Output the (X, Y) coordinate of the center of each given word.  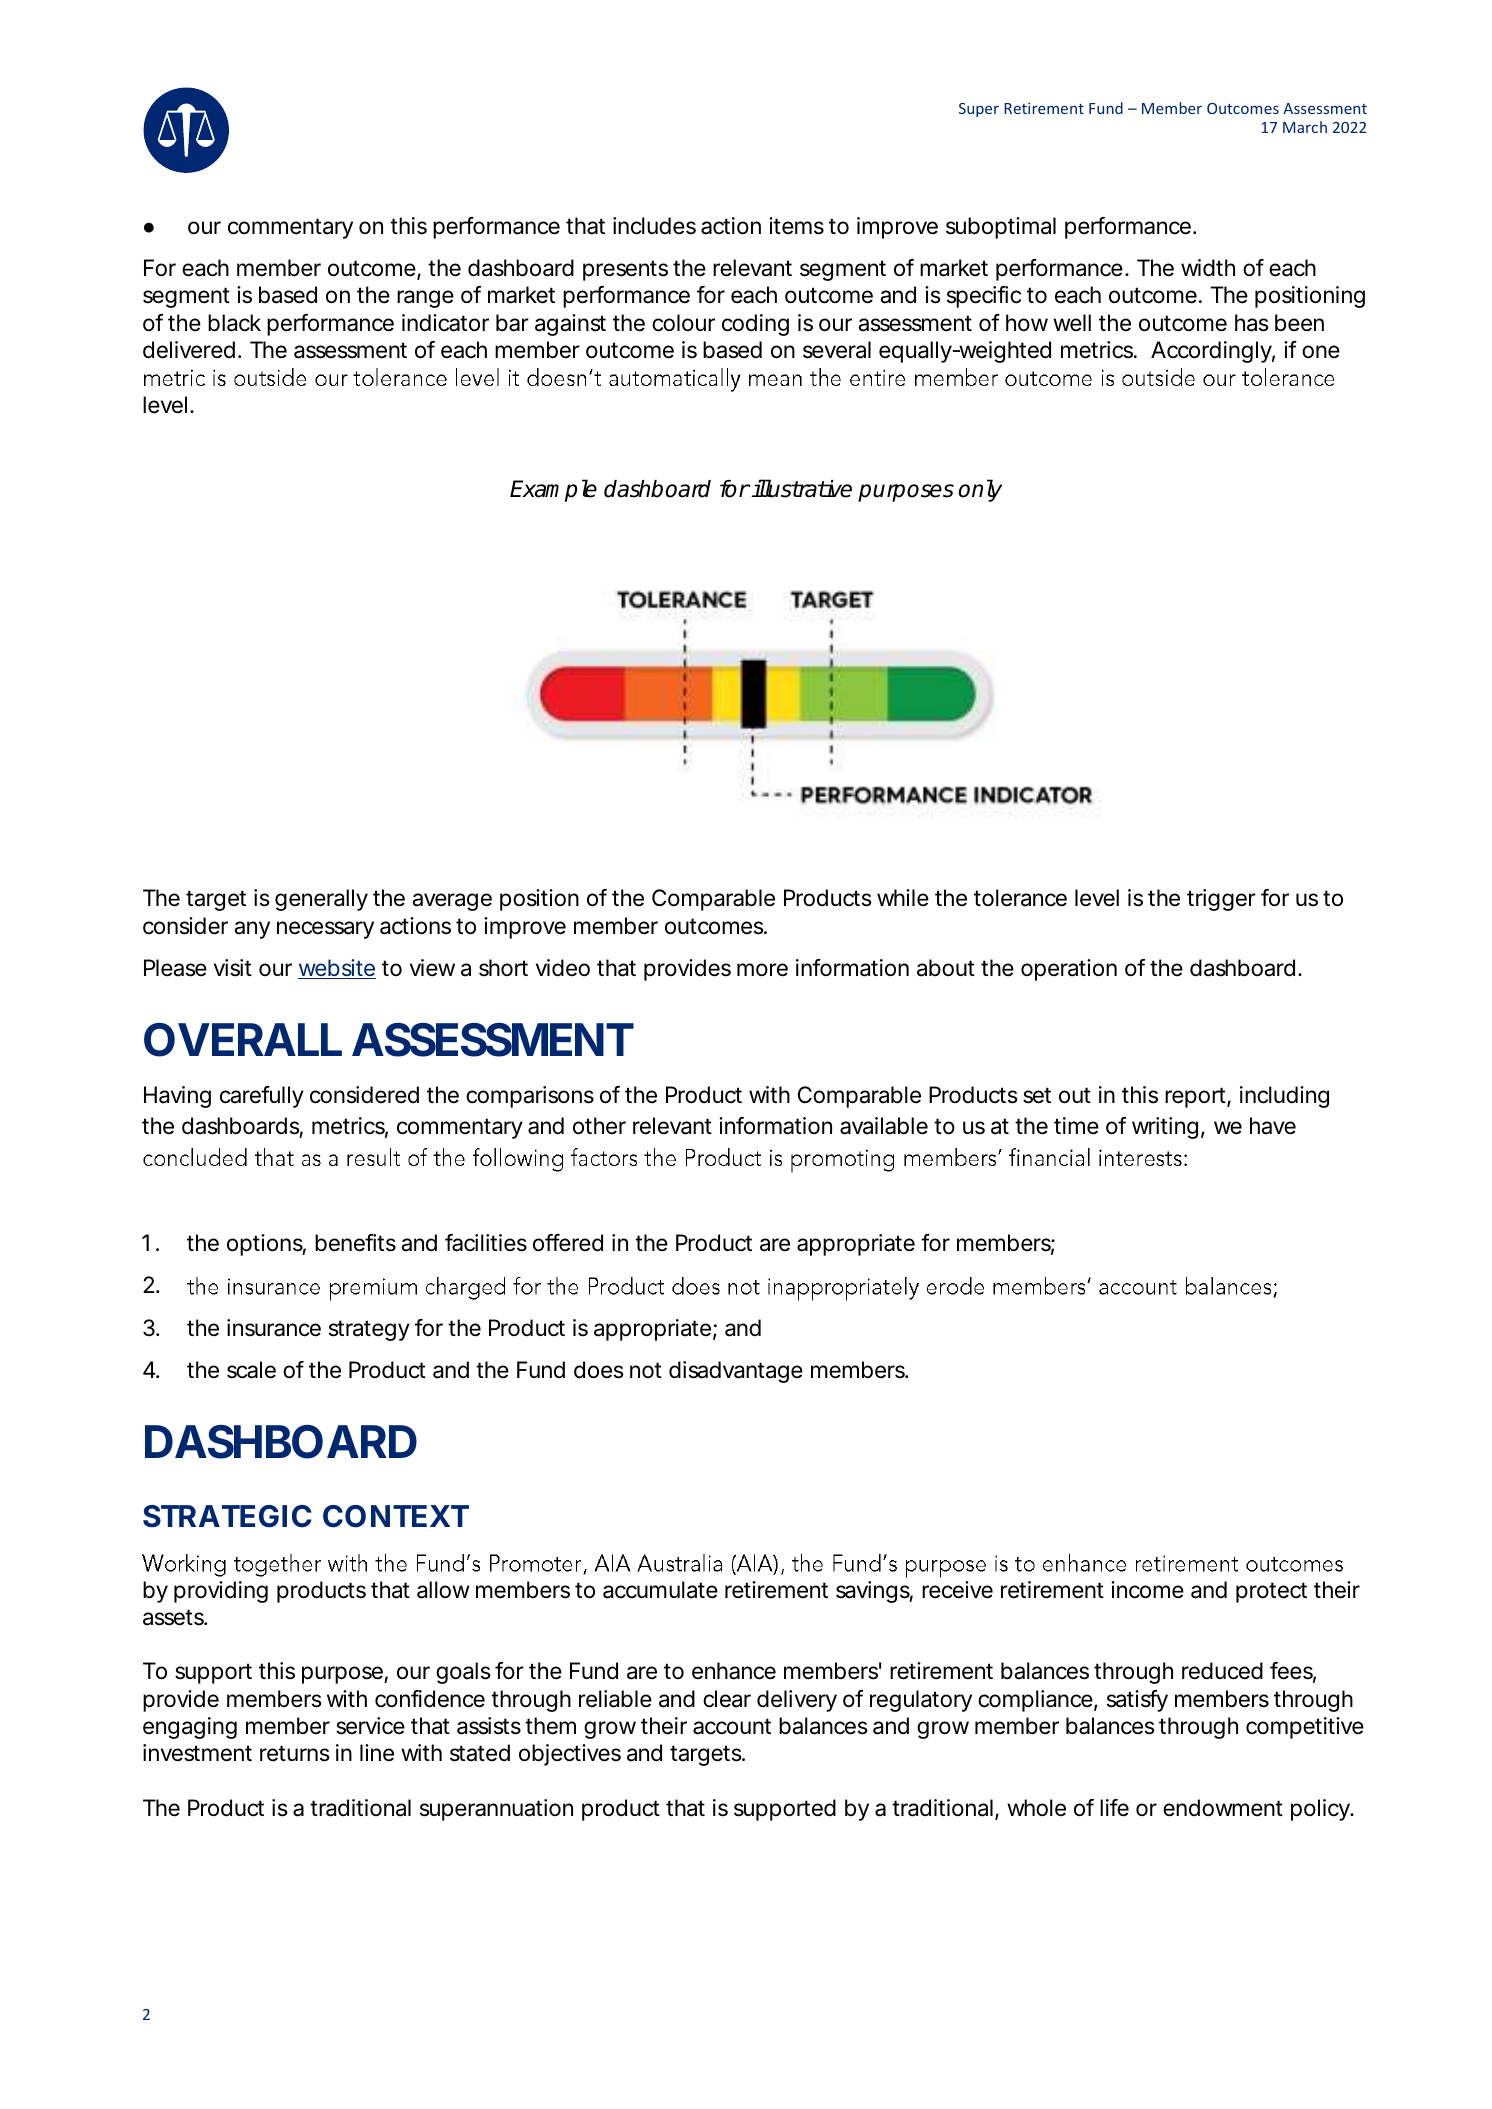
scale (251, 1370)
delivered (189, 350)
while (903, 898)
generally (321, 900)
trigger (1221, 900)
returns (295, 1753)
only (980, 490)
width (1208, 268)
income (1147, 1590)
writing (1165, 1128)
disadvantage (736, 1372)
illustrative (801, 488)
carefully (262, 1097)
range (425, 299)
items (796, 226)
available (884, 1126)
